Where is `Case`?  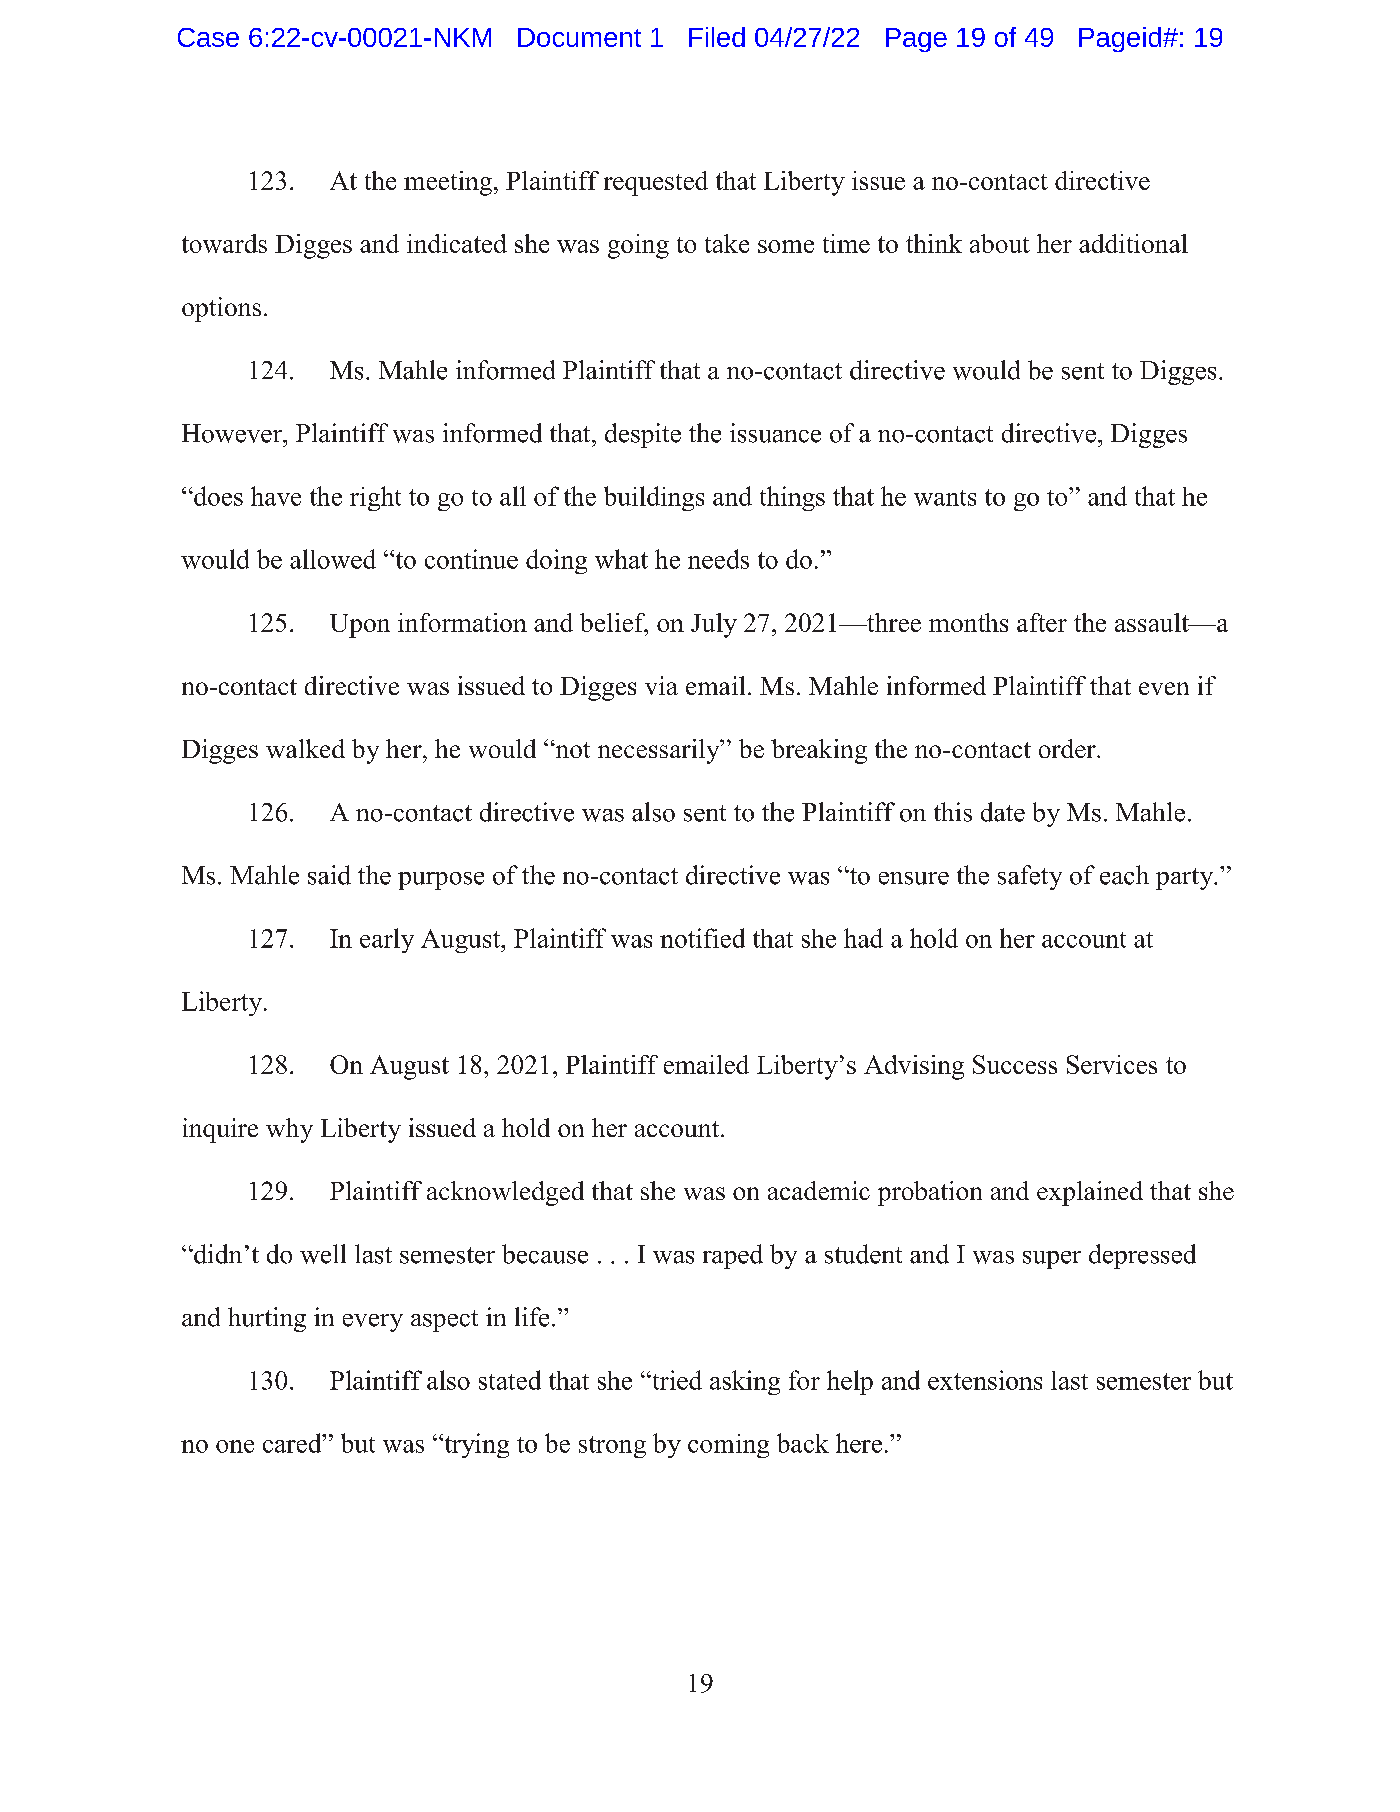 Case is located at coordinates (208, 37).
